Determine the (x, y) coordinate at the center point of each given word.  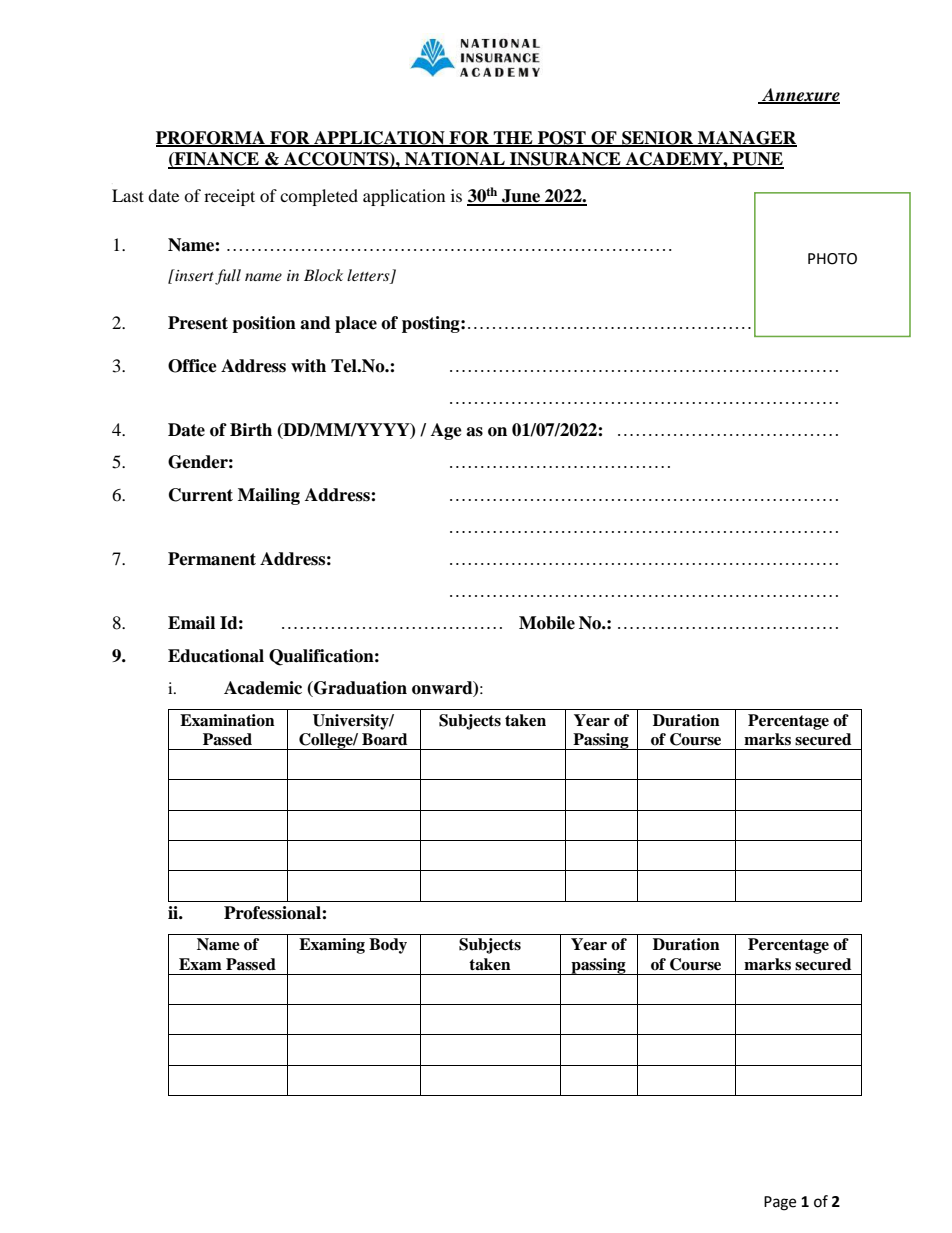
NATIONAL (455, 160)
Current (201, 495)
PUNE (757, 160)
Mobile (547, 623)
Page (780, 1203)
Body (388, 946)
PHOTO (832, 259)
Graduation (359, 689)
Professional (273, 913)
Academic (263, 688)
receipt (229, 197)
